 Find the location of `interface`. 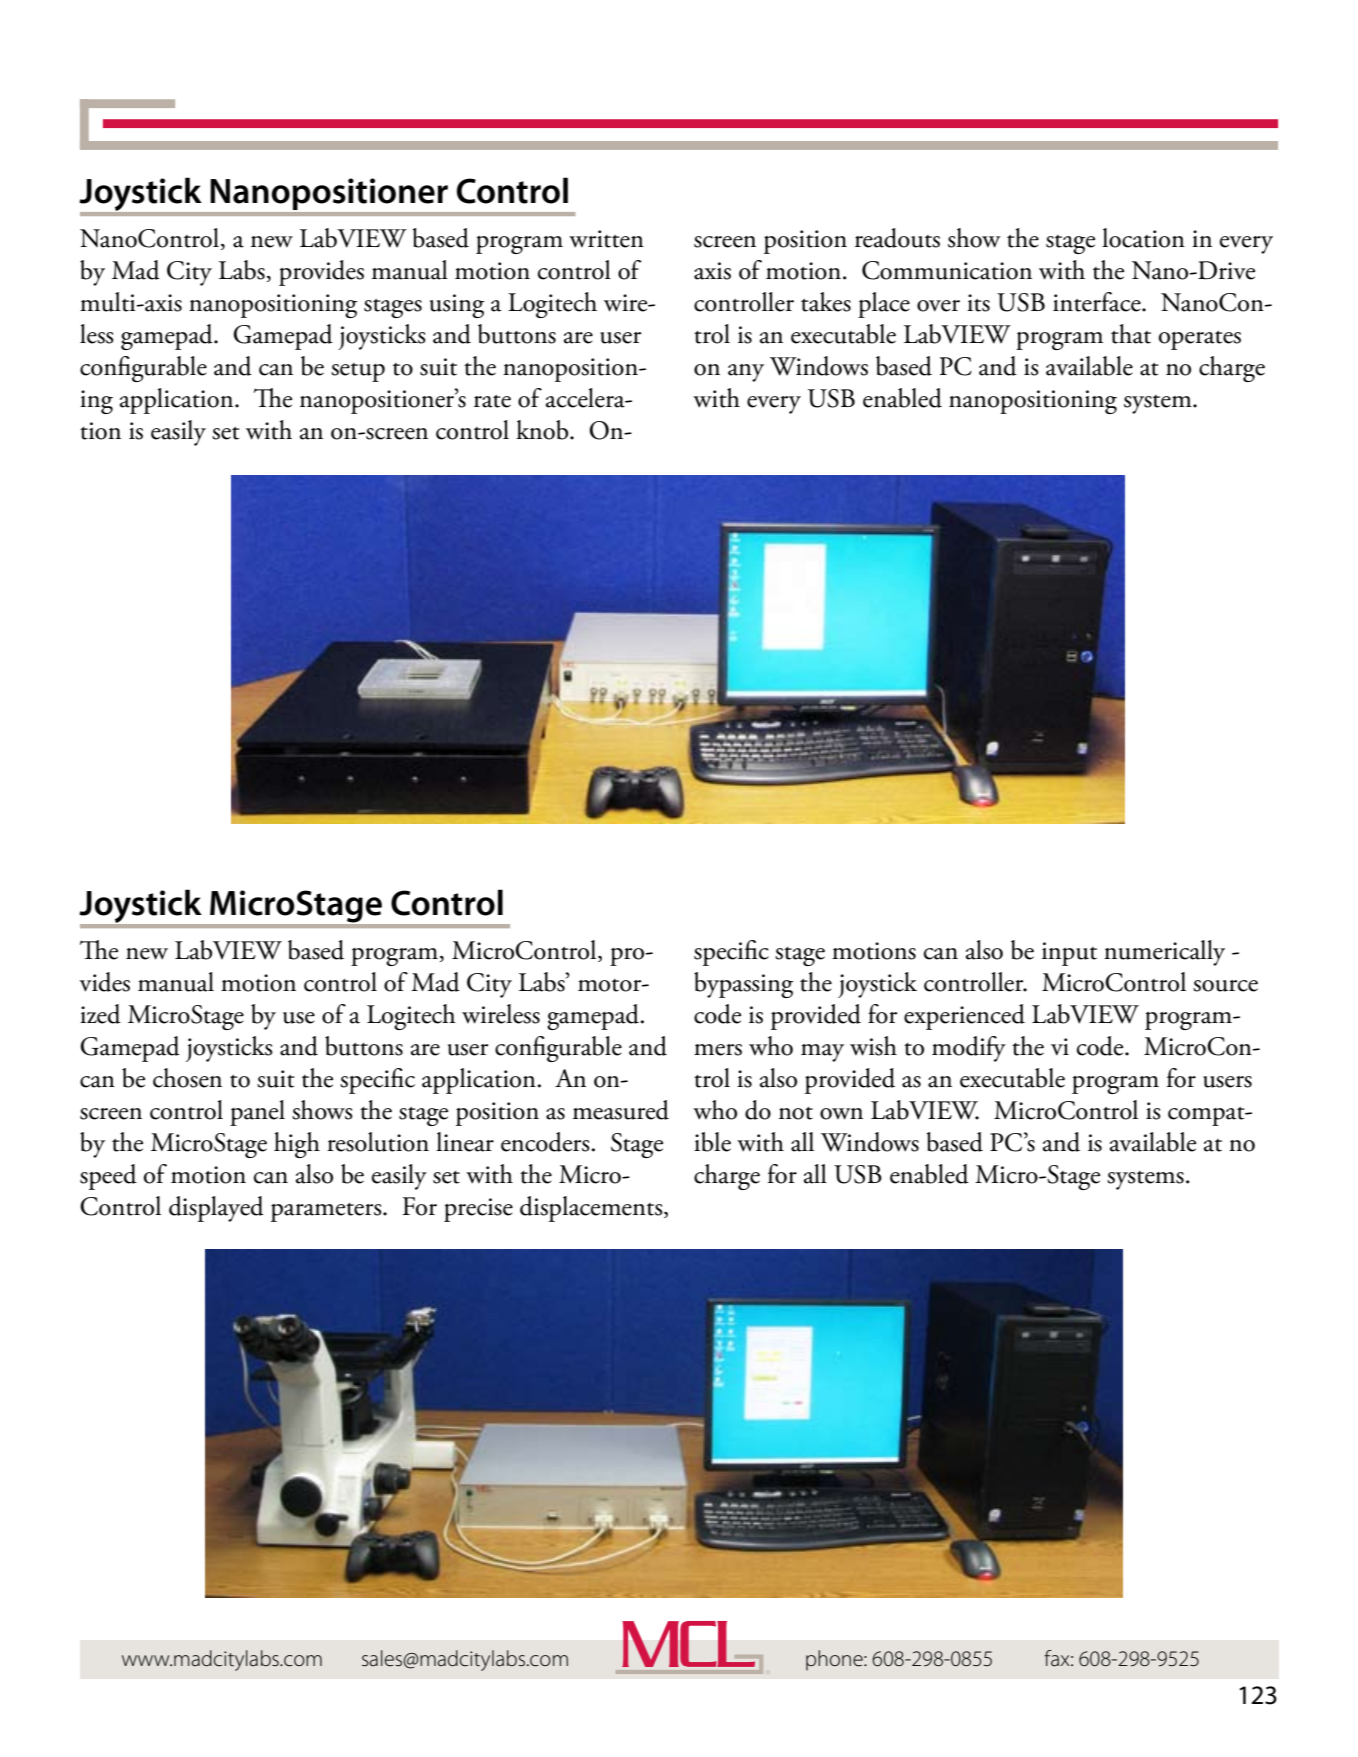

interface is located at coordinates (1098, 302).
